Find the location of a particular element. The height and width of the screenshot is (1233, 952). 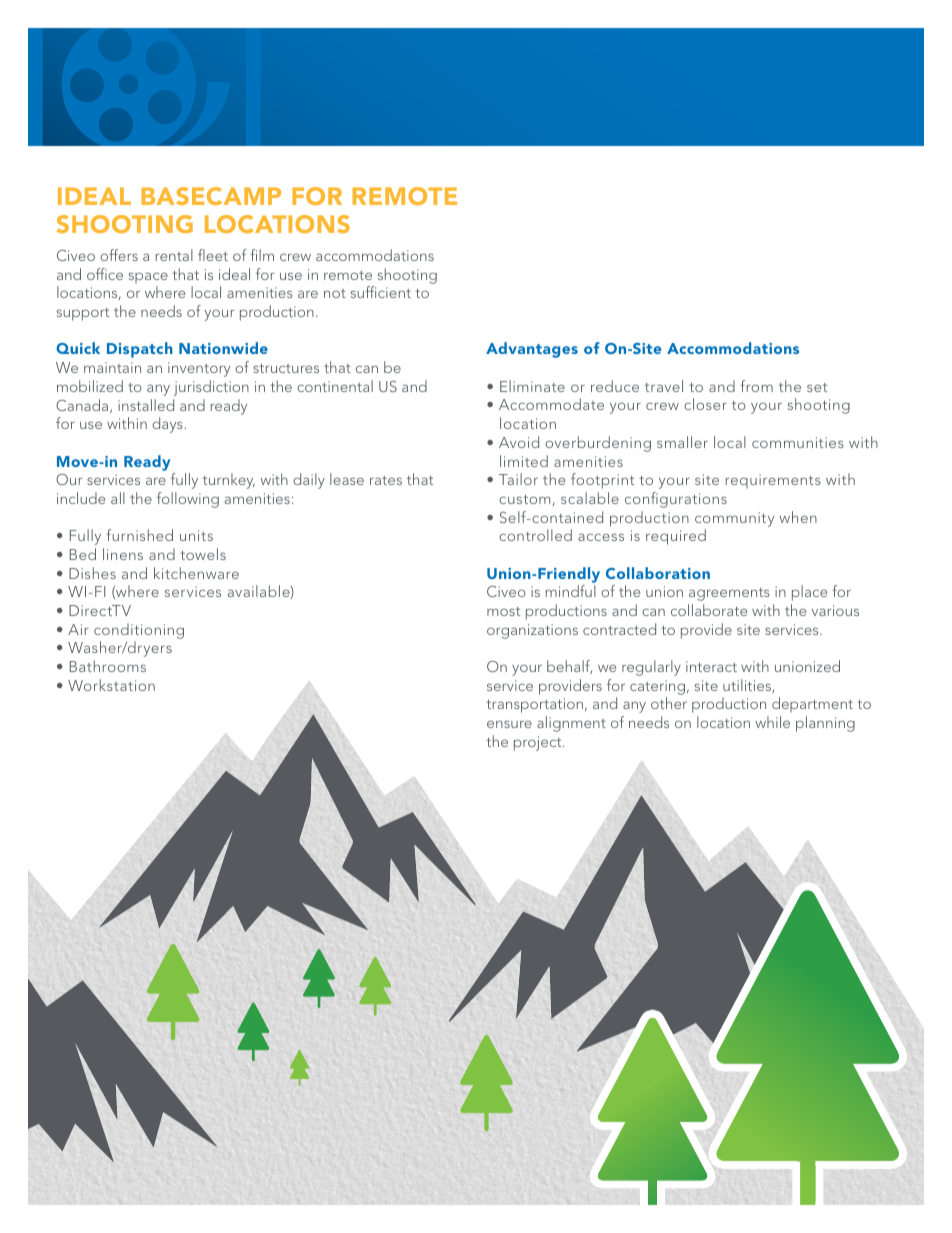

from is located at coordinates (756, 386).
